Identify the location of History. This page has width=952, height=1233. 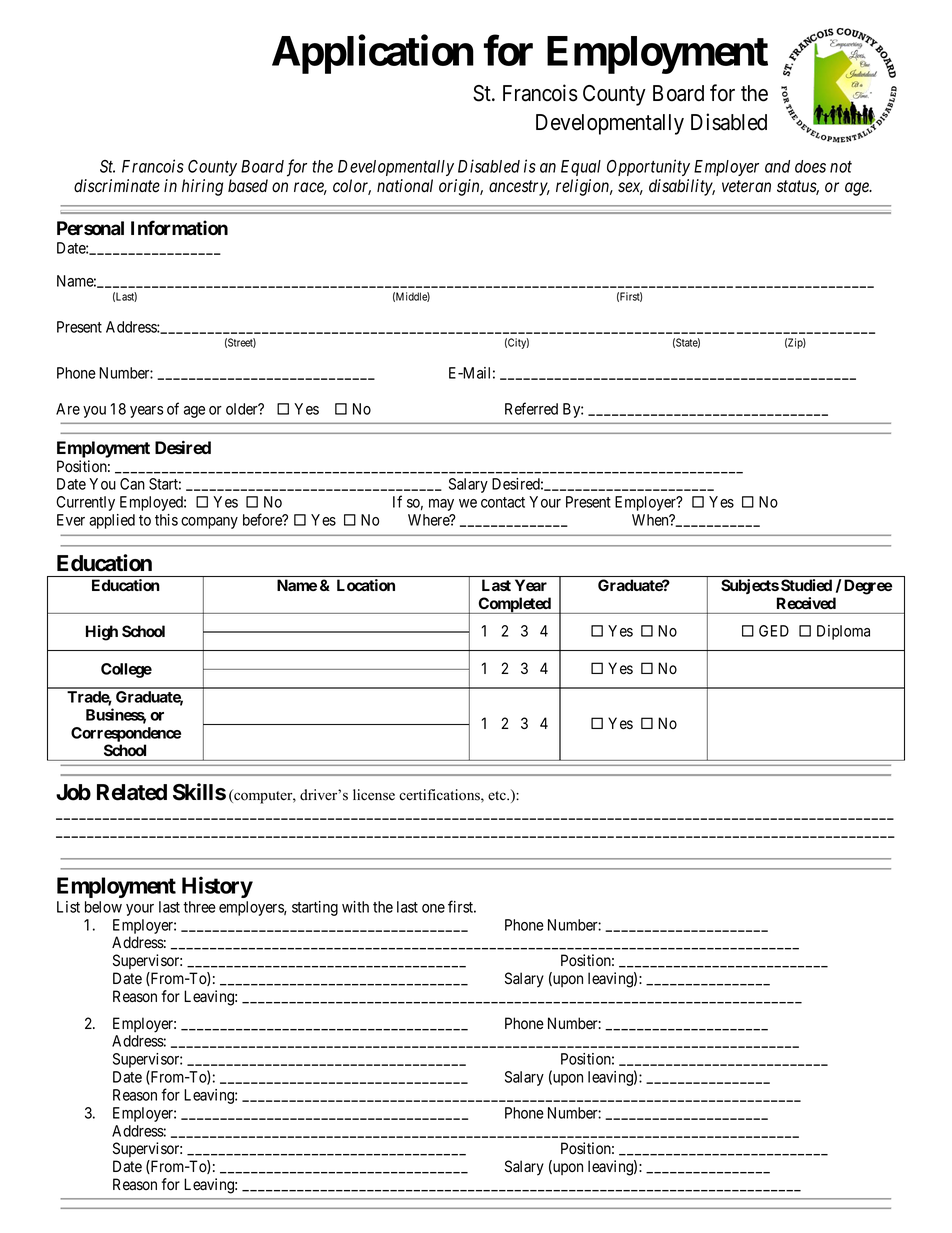
(217, 887).
